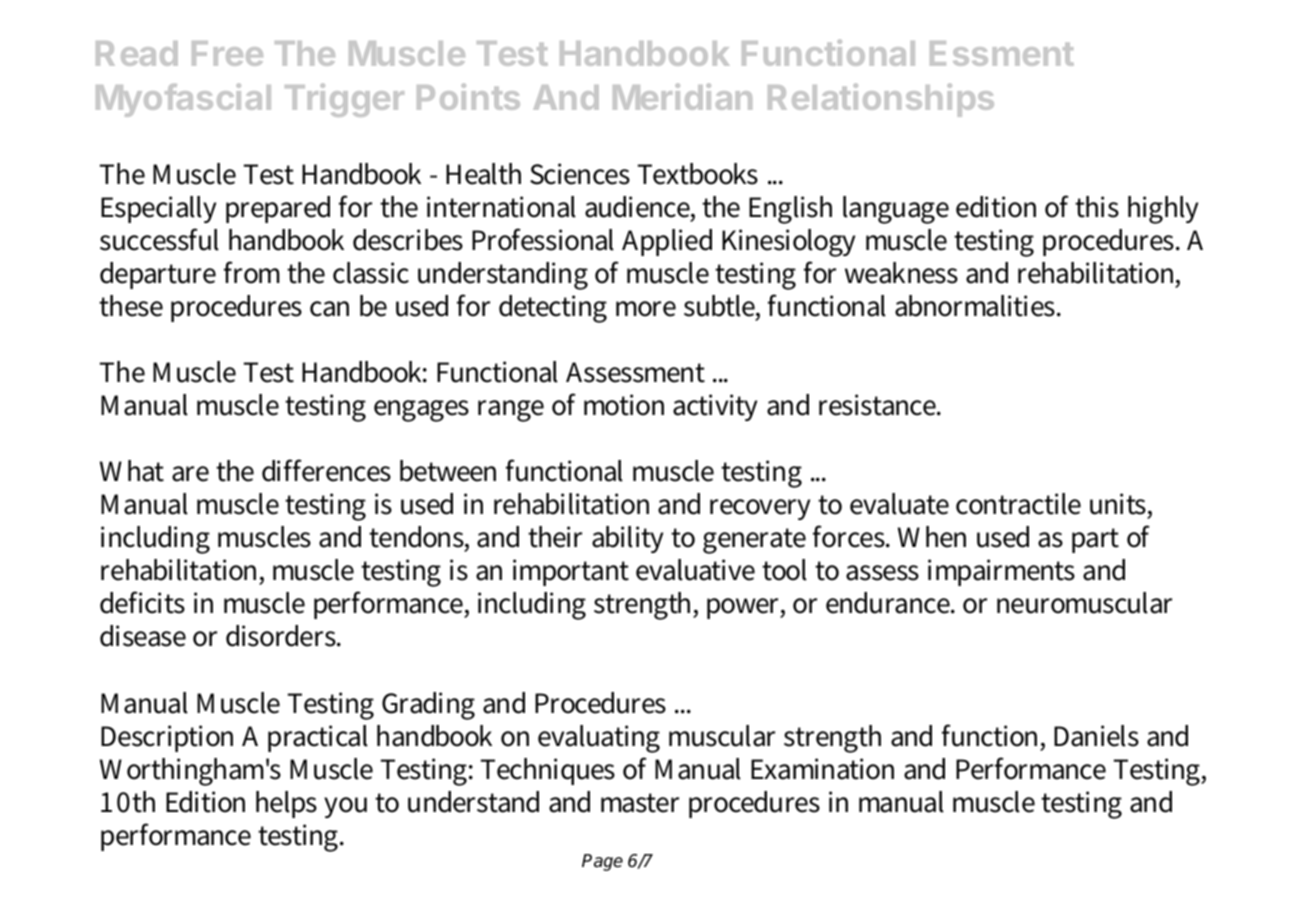 The height and width of the screenshot is (924, 1311). I want to click on motion, so click(624, 405).
